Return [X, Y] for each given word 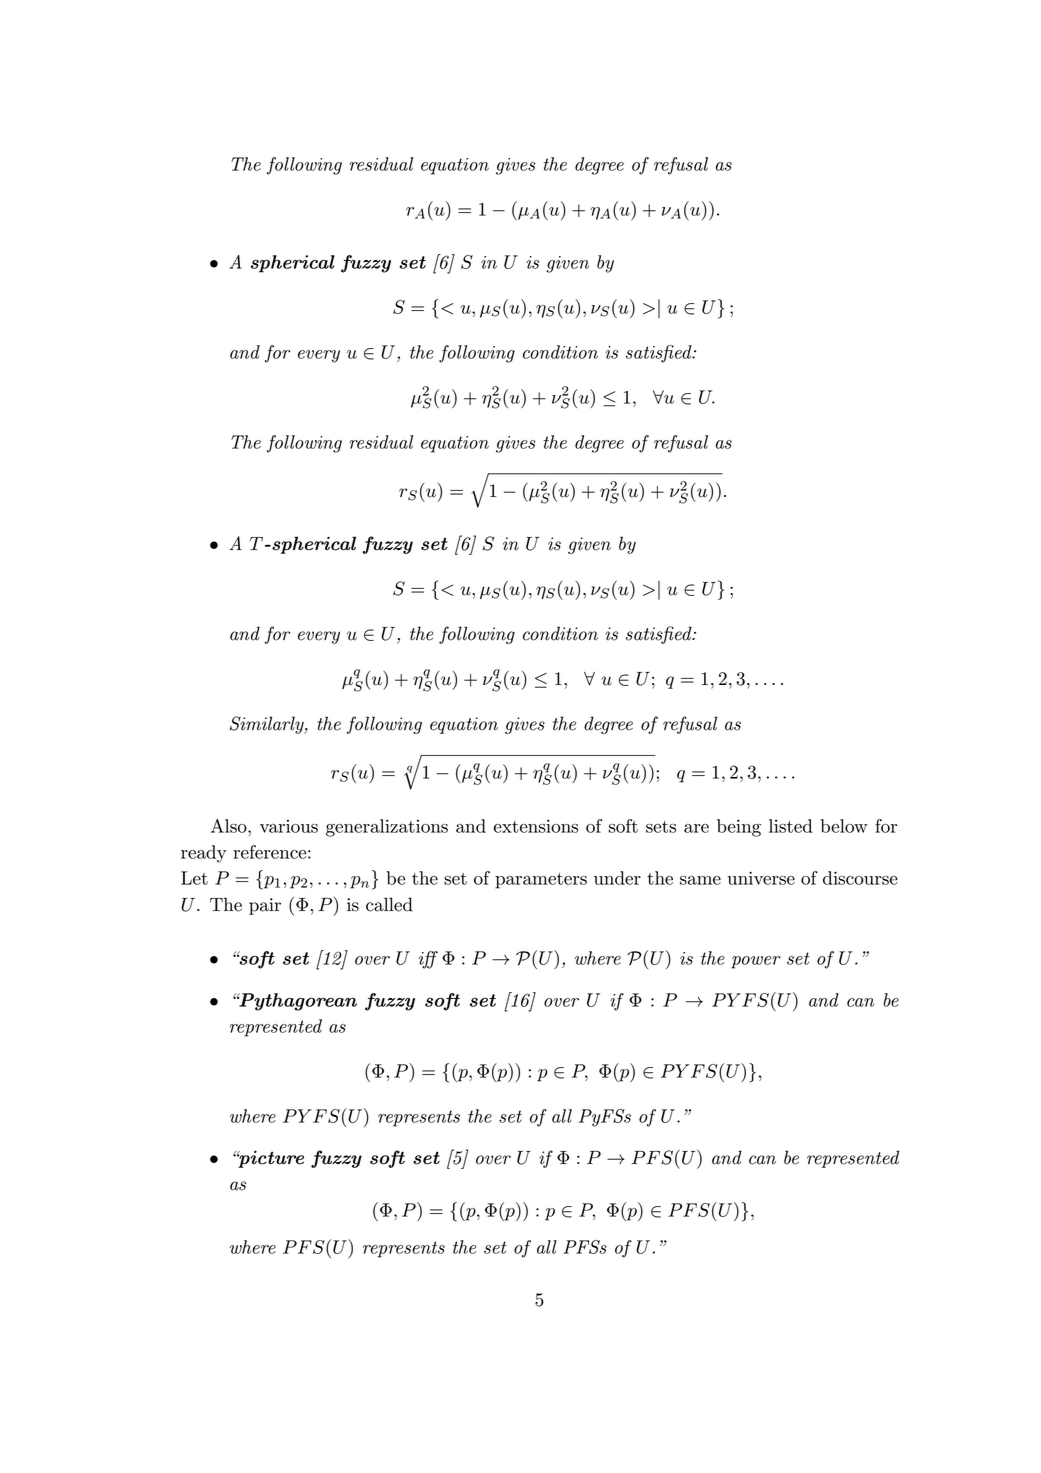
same [700, 880]
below [844, 826]
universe [761, 878]
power [756, 962]
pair [265, 906]
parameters [541, 881]
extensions [536, 826]
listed [790, 826]
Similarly [267, 725]
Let [194, 878]
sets [661, 827]
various [289, 826]
